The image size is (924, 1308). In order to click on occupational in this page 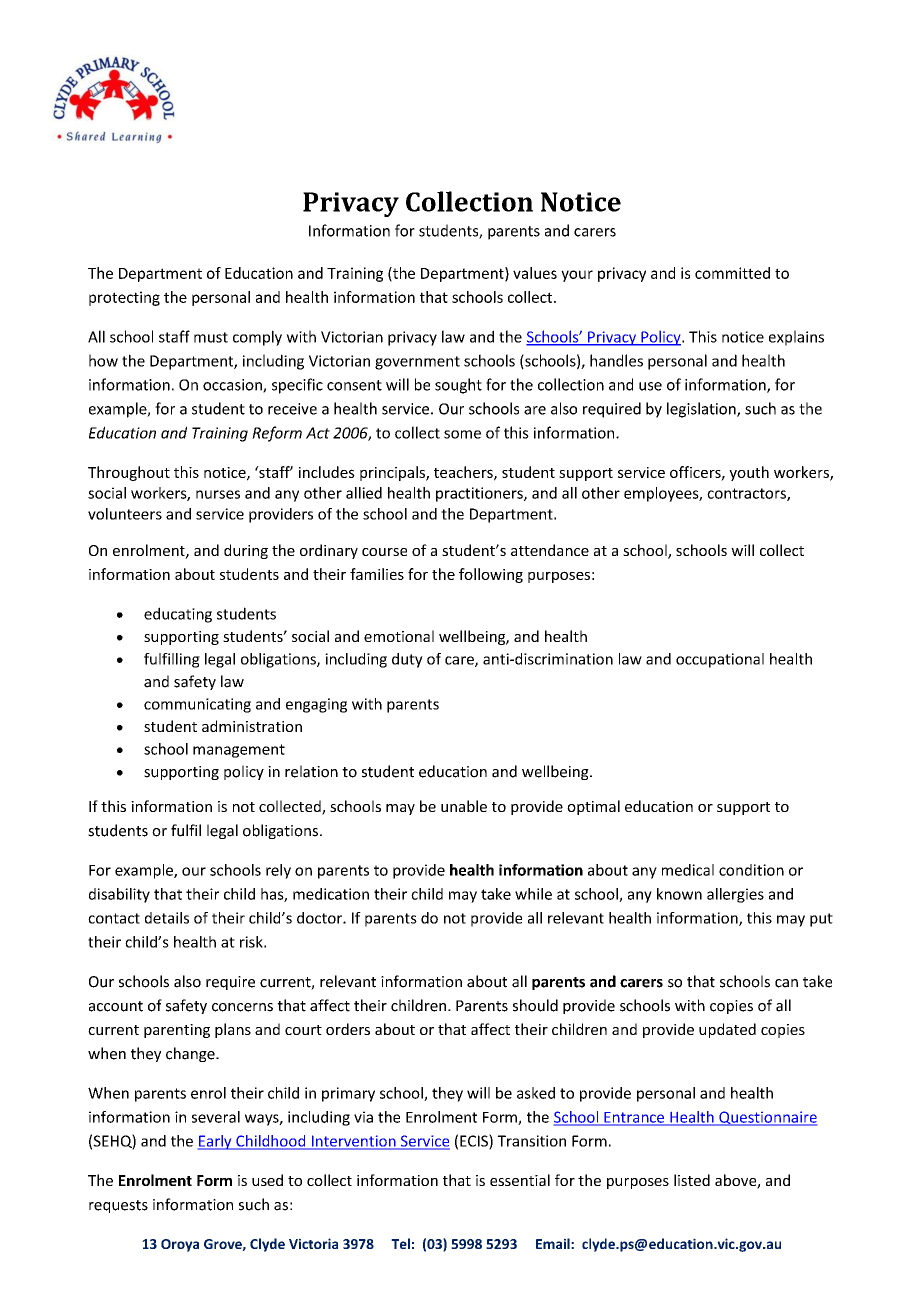, I will do `click(720, 660)`.
